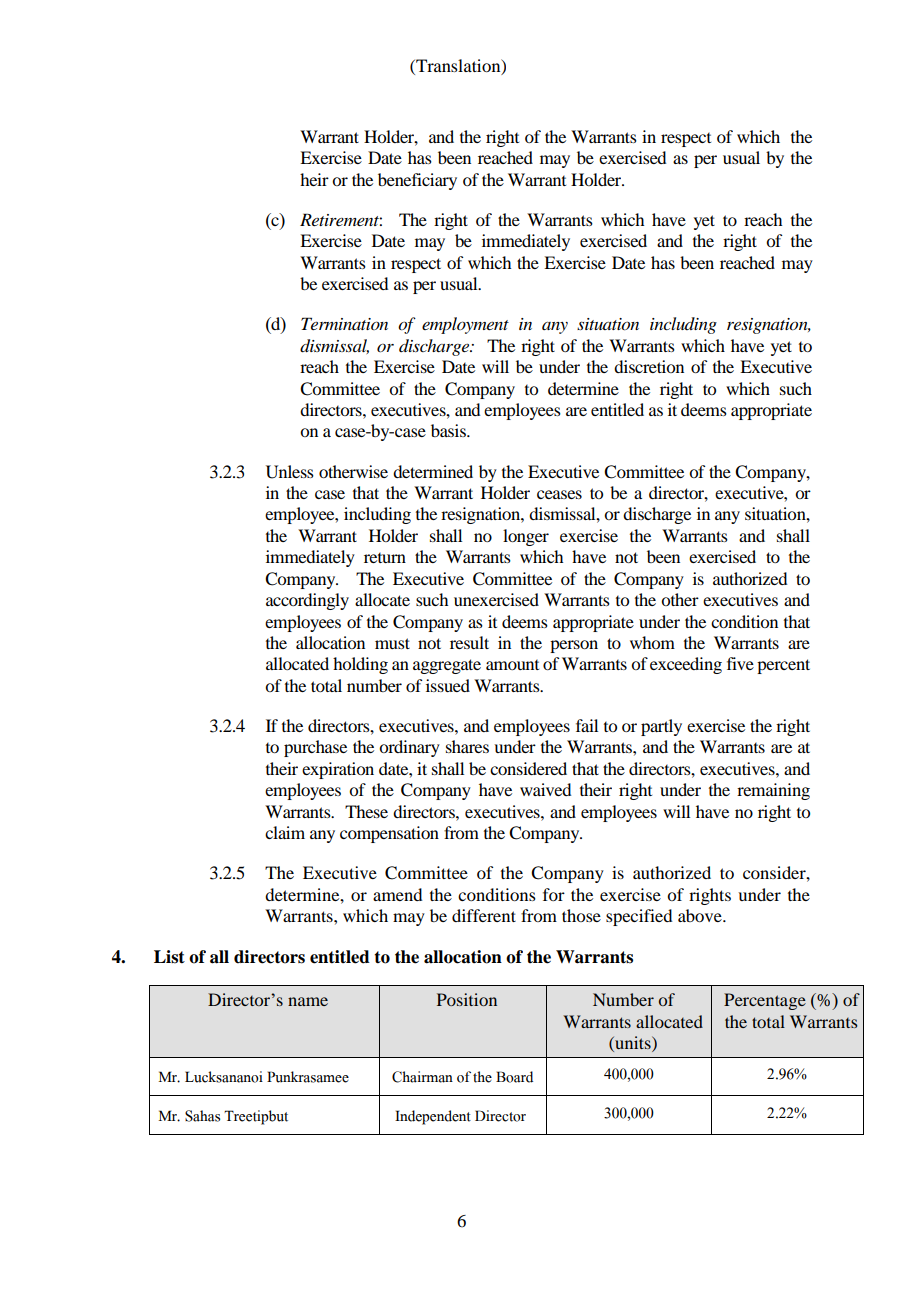 The width and height of the page is (924, 1308). I want to click on ceases, so click(559, 494).
